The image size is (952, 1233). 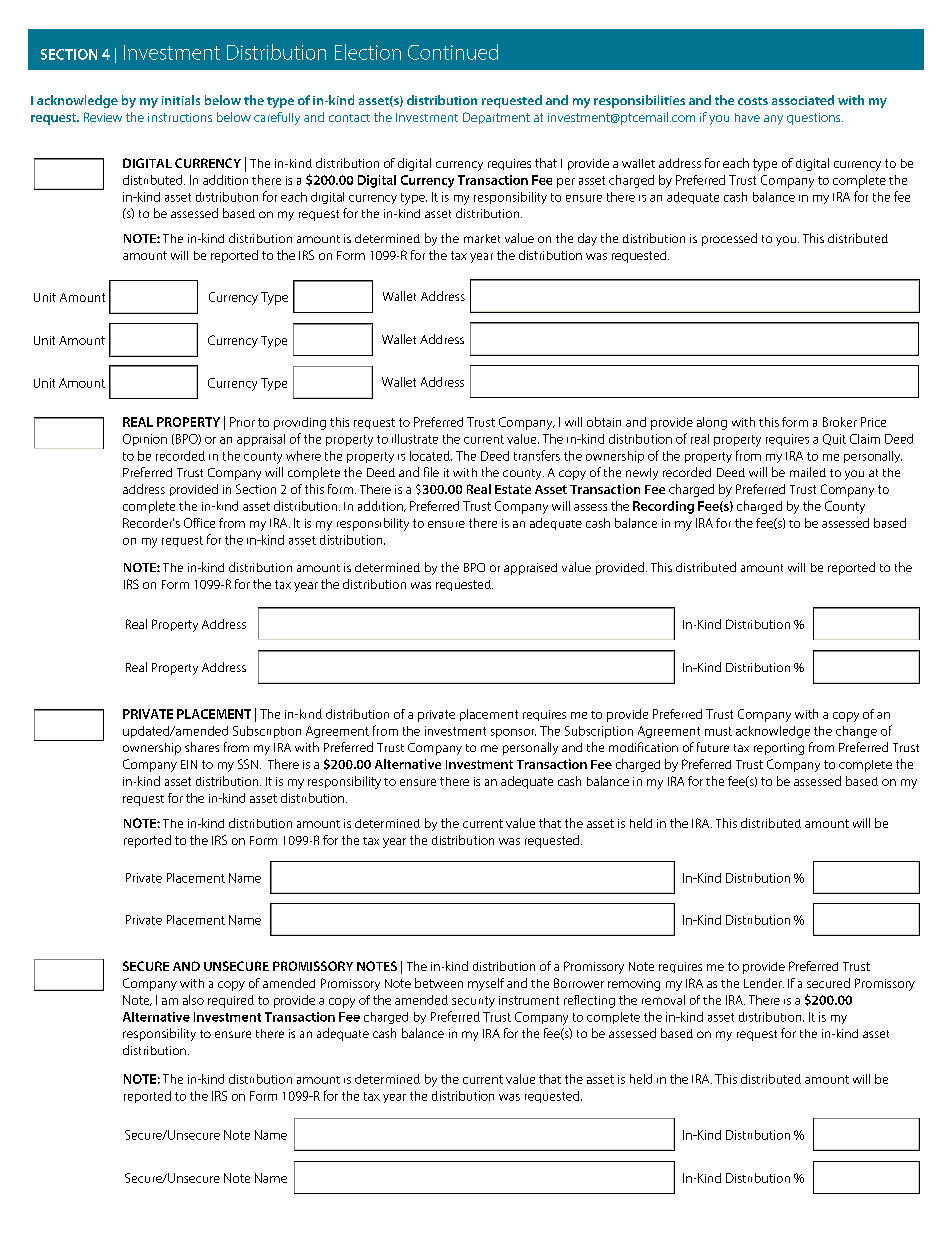 What do you see at coordinates (486, 984) in the screenshot?
I see `myself` at bounding box center [486, 984].
